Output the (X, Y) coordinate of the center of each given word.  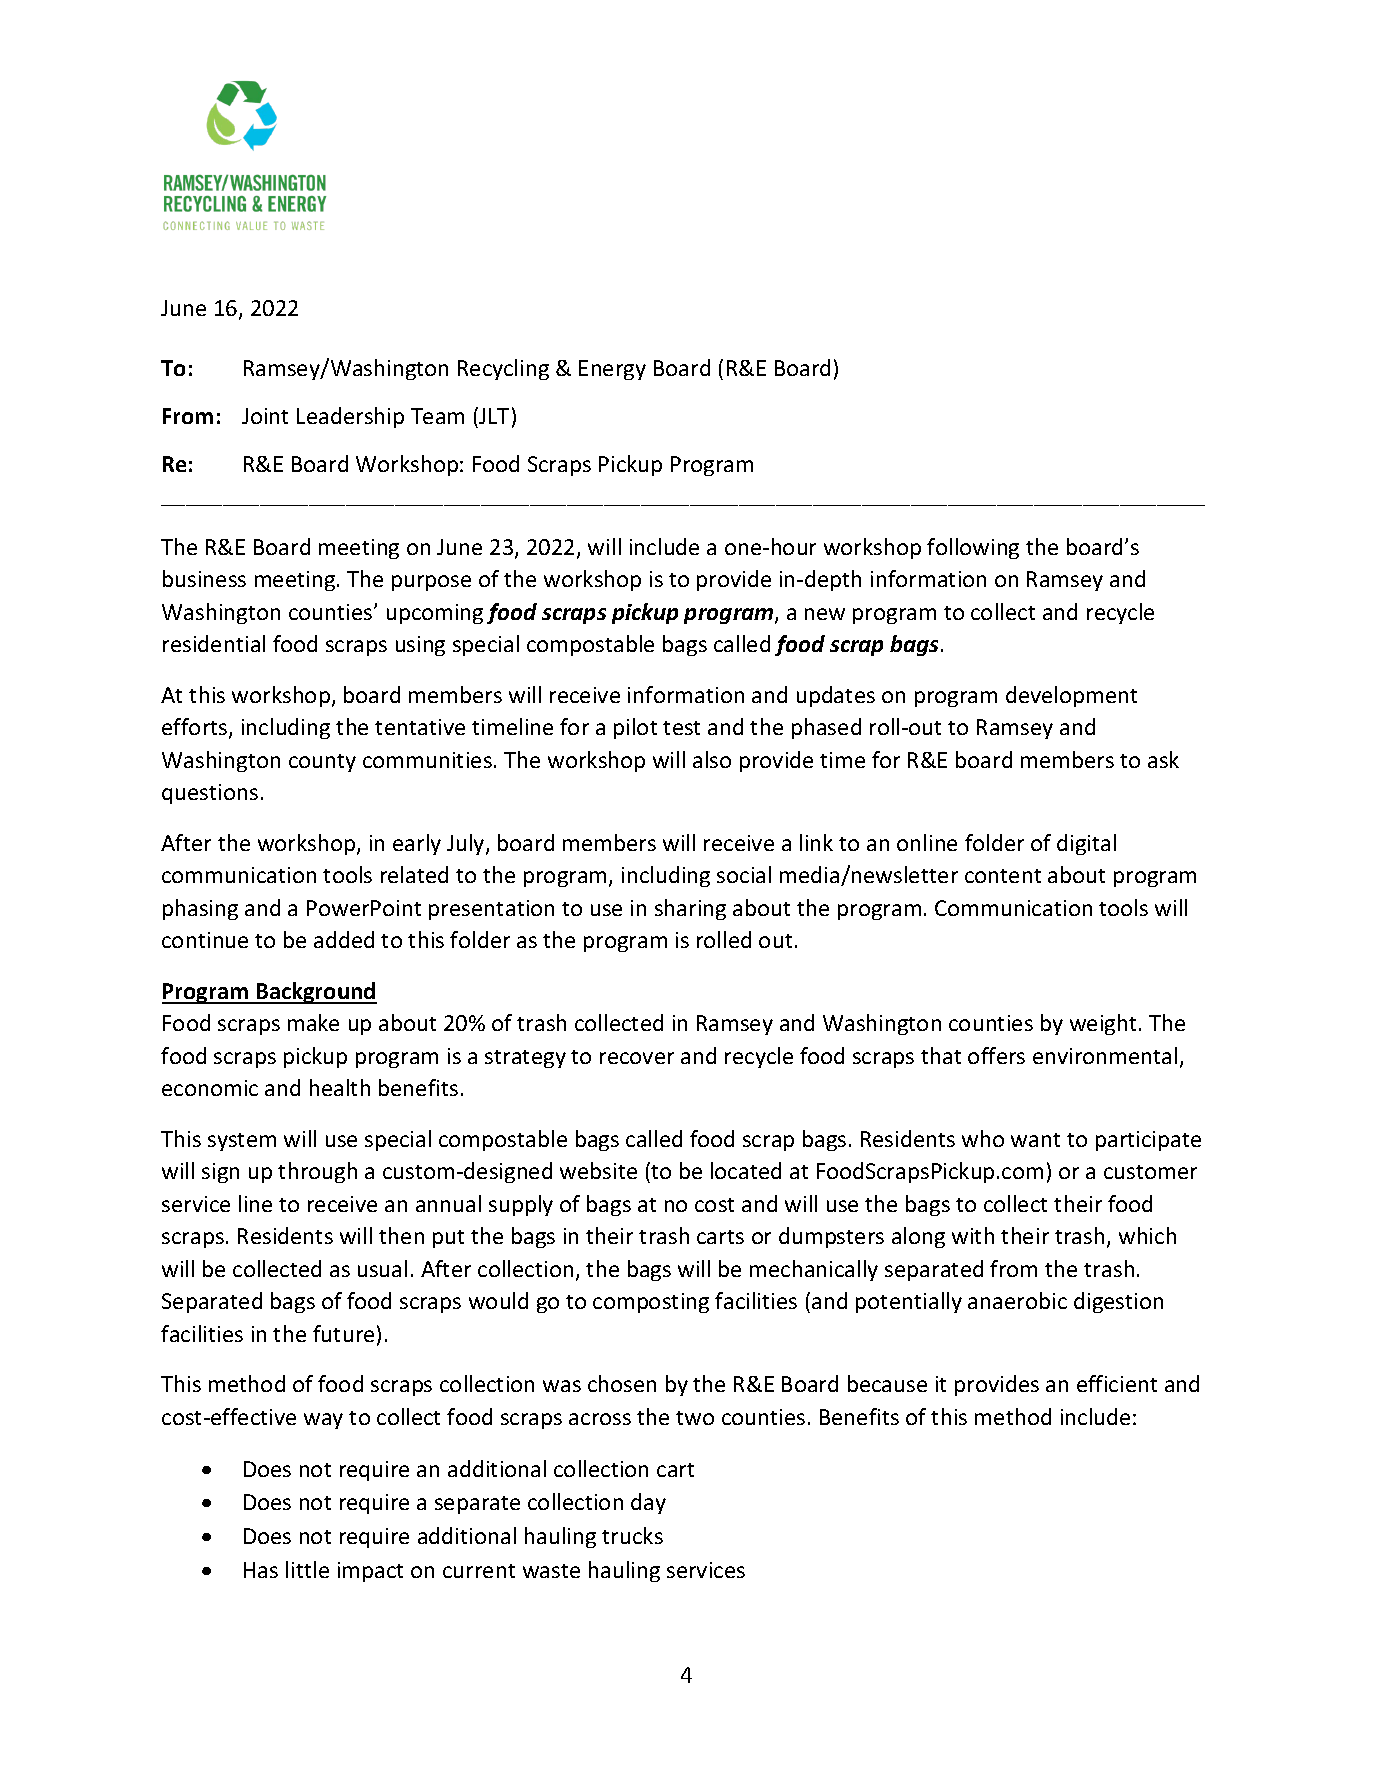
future (343, 1333)
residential (214, 643)
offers (996, 1055)
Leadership (350, 417)
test (681, 728)
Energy (612, 370)
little (307, 1569)
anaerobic (1017, 1300)
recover (637, 1058)
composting (651, 1303)
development (1071, 696)
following (973, 548)
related (414, 874)
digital (1086, 844)
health (340, 1087)
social (744, 874)
